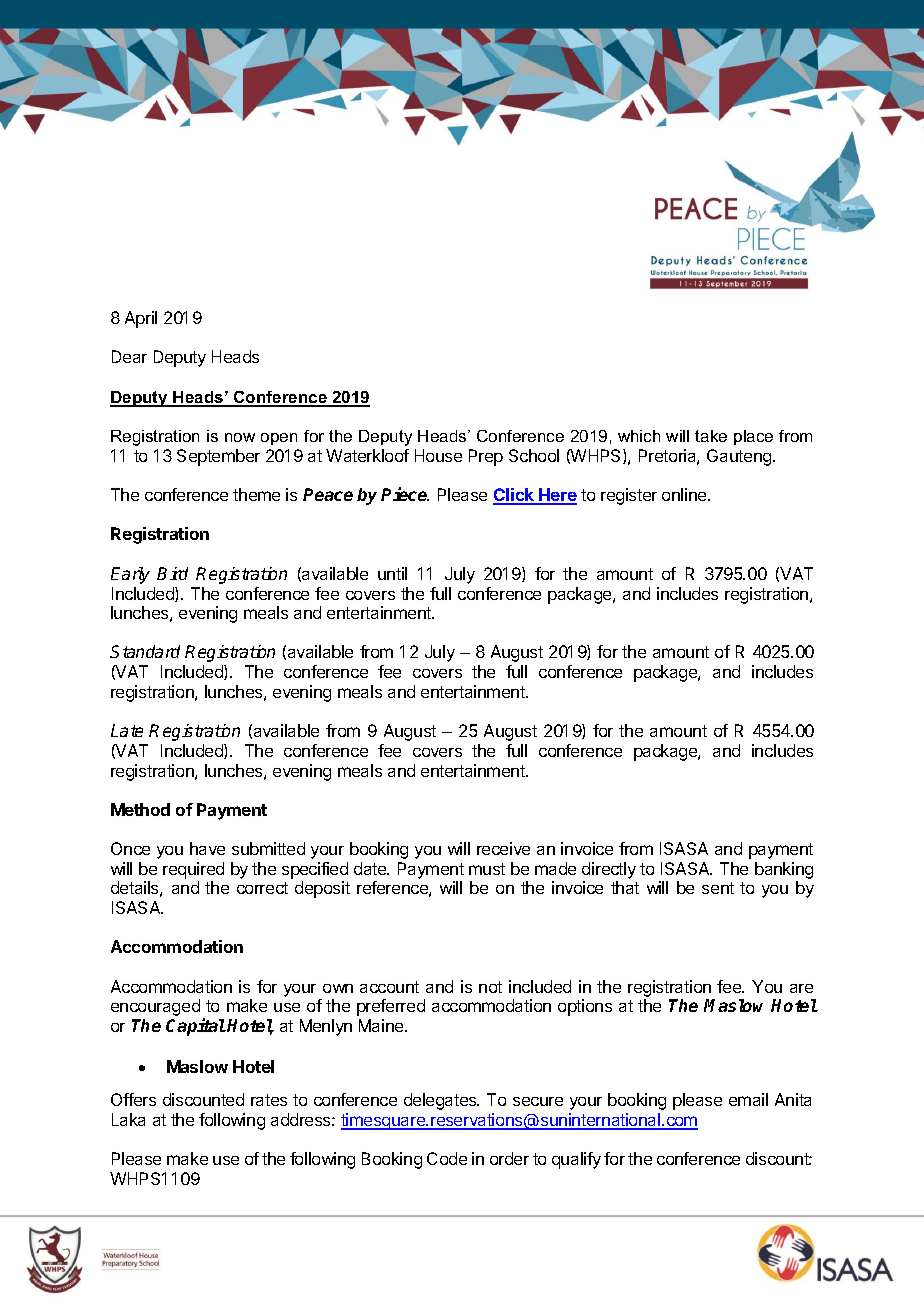 Image resolution: width=924 pixels, height=1309 pixels. I want to click on until, so click(392, 573).
